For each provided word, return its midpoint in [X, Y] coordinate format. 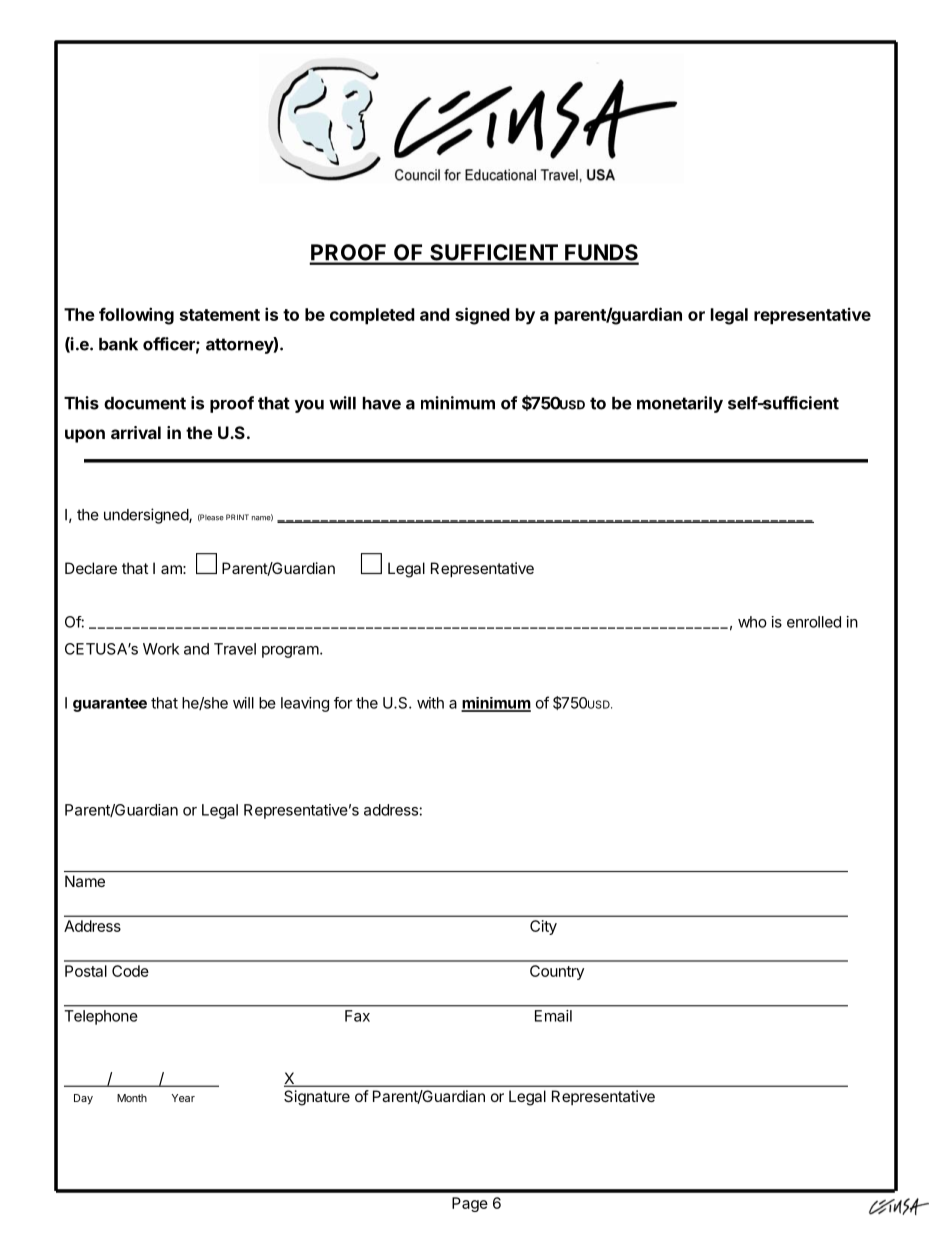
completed [372, 316]
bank [118, 344]
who [752, 622]
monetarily [680, 404]
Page [470, 1204]
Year [183, 1098]
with [430, 703]
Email [553, 1016]
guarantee [110, 705]
